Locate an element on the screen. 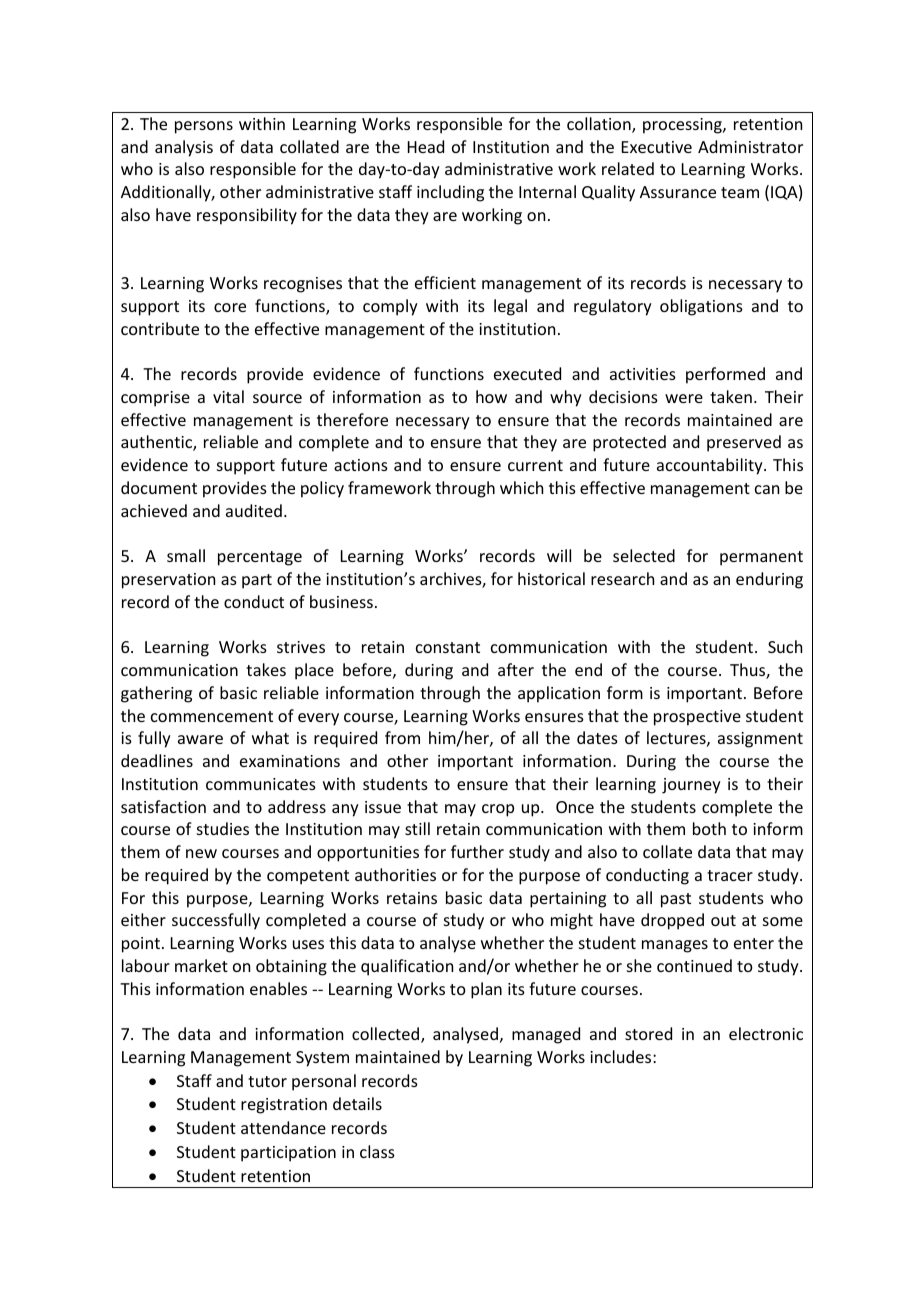 This screenshot has height=1308, width=924. Head is located at coordinates (426, 146).
